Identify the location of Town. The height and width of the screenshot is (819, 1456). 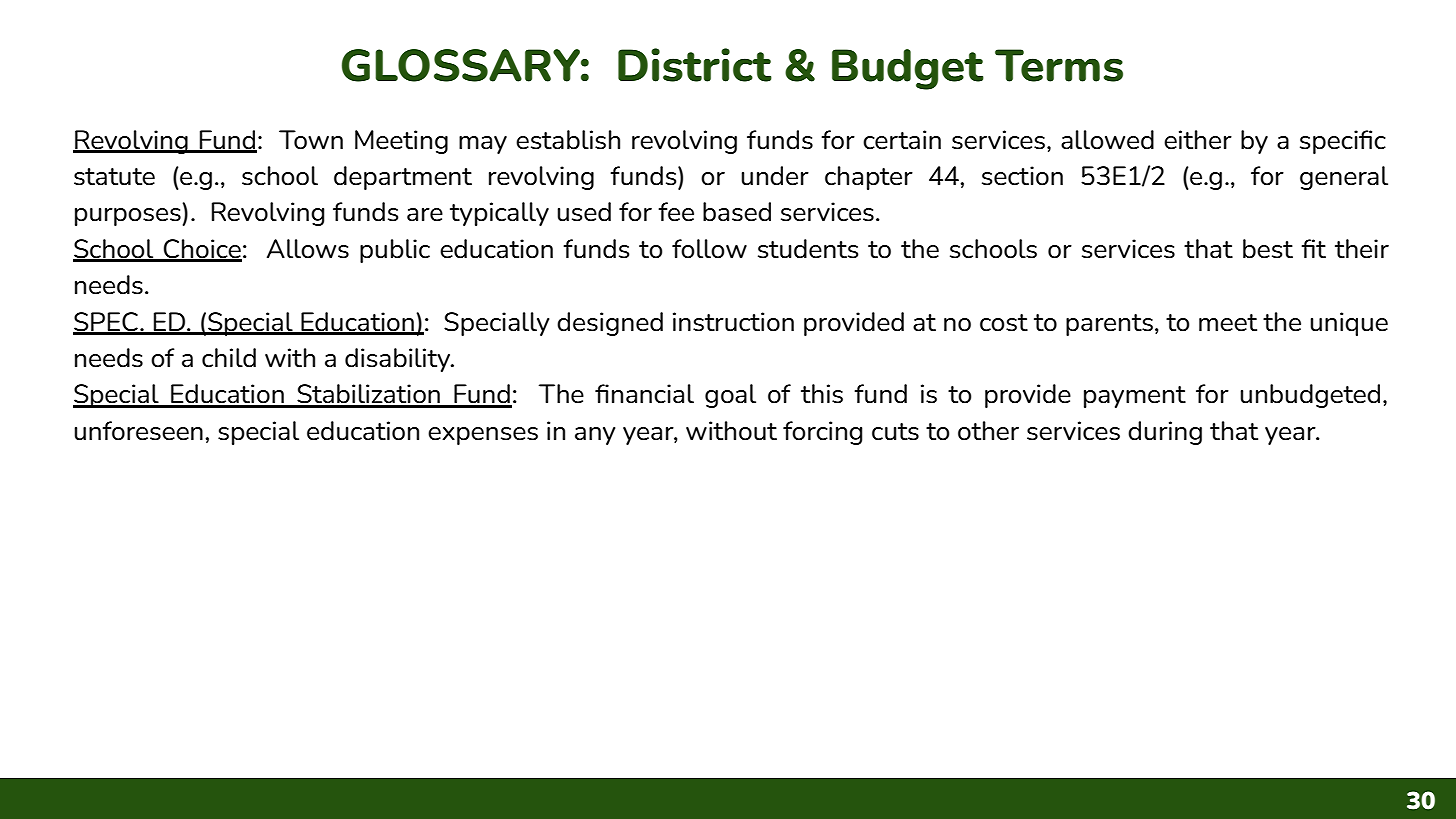
(311, 140).
